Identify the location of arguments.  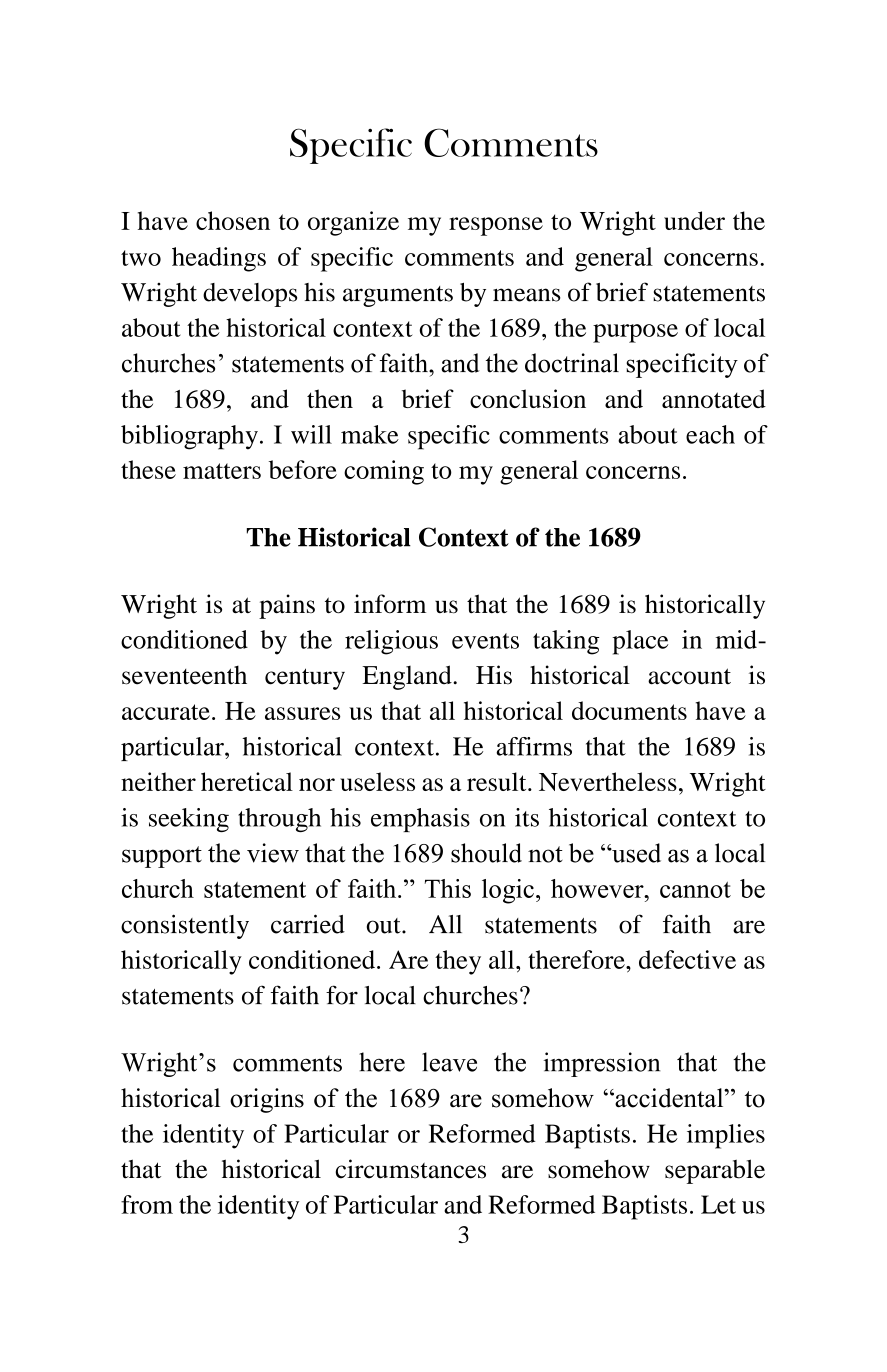
(398, 296).
